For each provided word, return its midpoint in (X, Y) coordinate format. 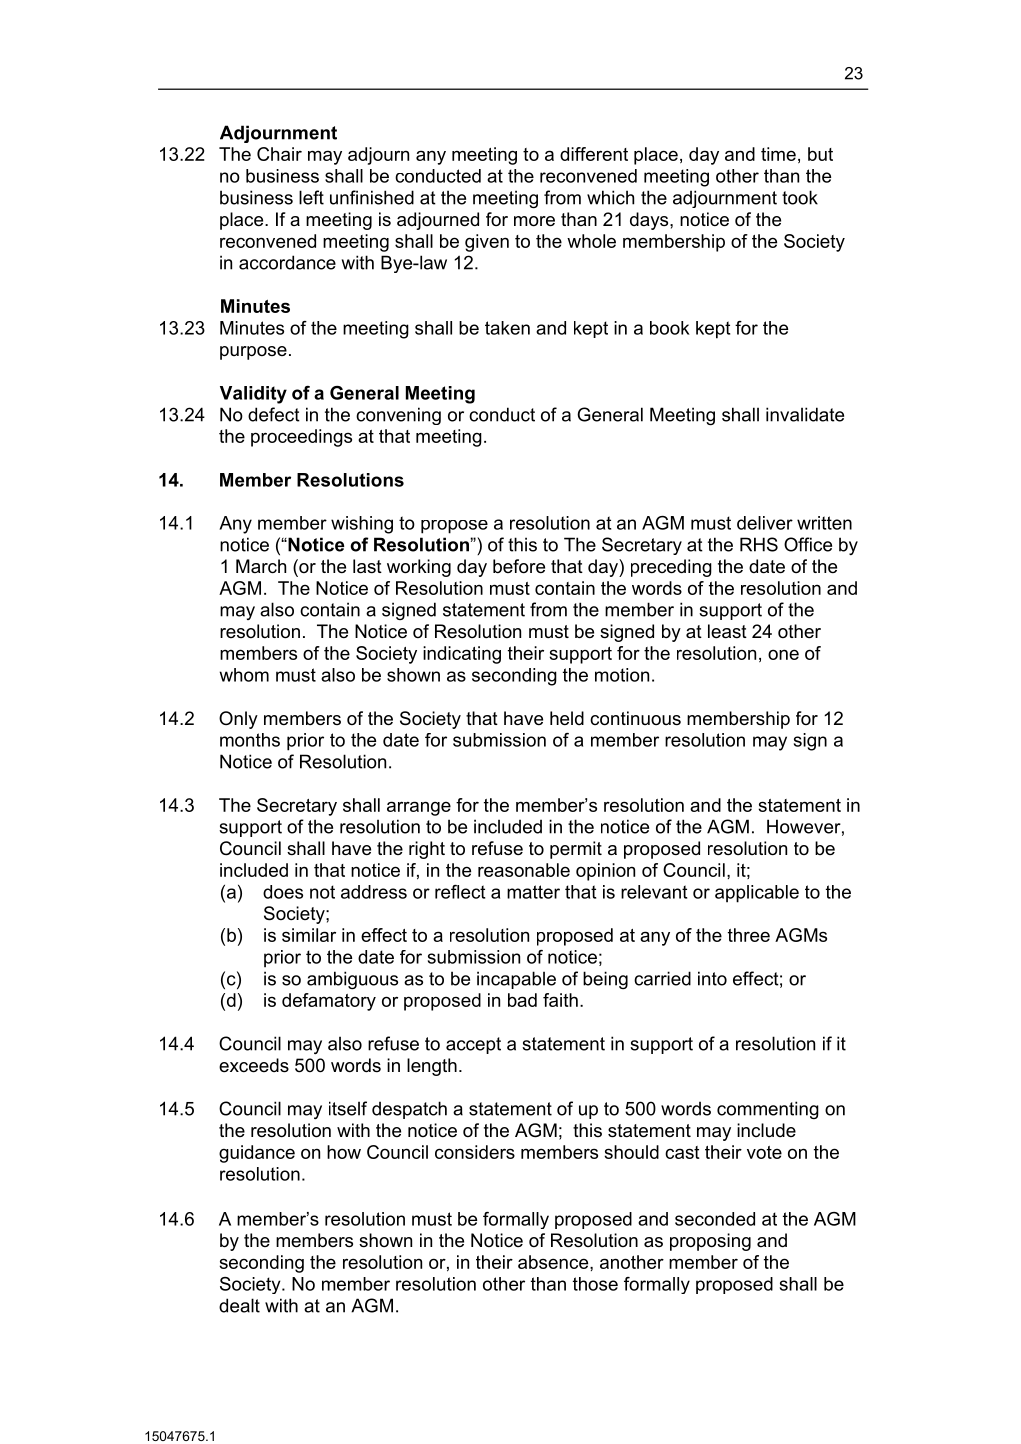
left (311, 197)
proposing (710, 1242)
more (534, 221)
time (778, 154)
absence (554, 1262)
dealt (239, 1305)
